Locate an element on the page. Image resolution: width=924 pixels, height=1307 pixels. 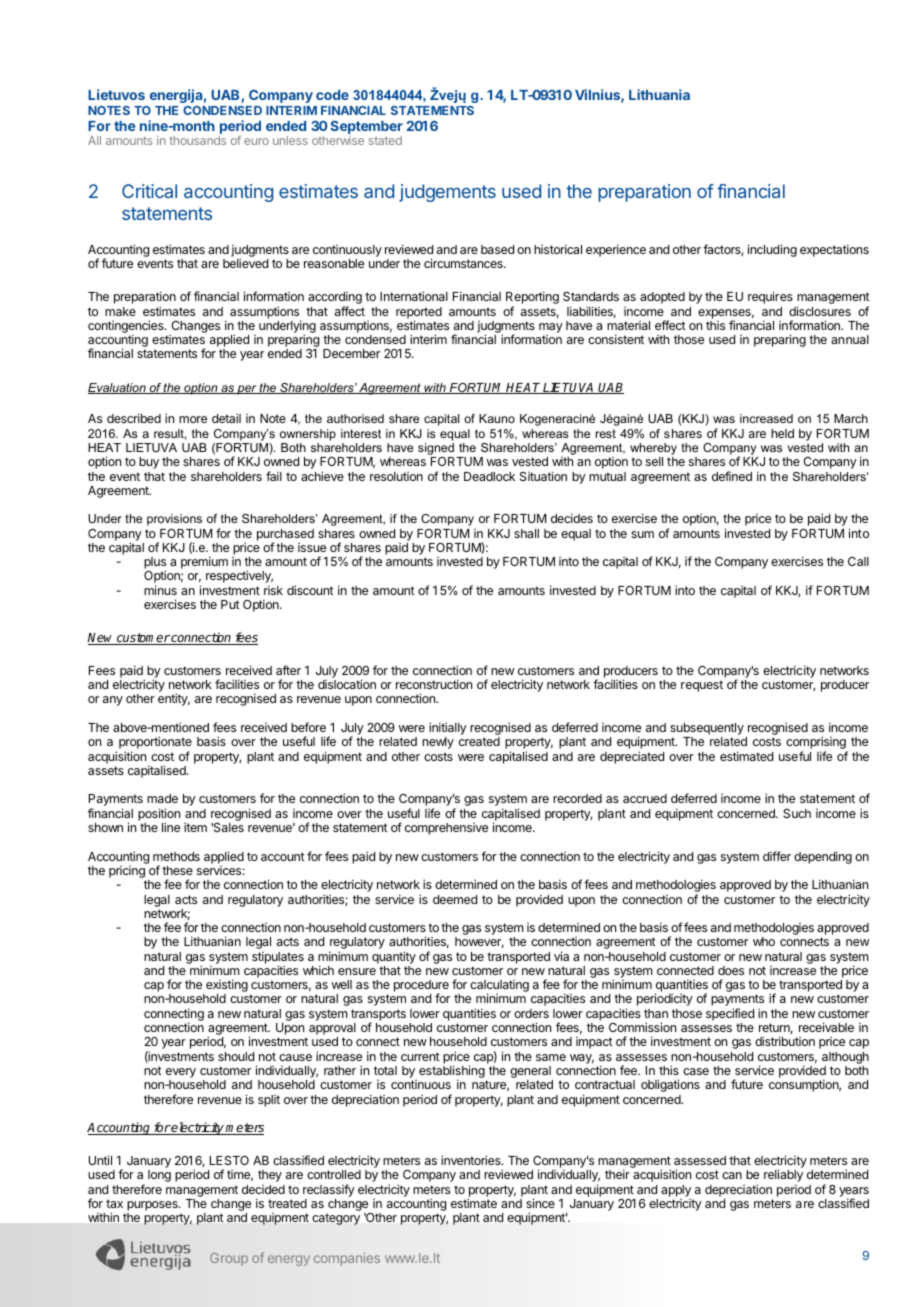
purposes is located at coordinates (153, 1206).
